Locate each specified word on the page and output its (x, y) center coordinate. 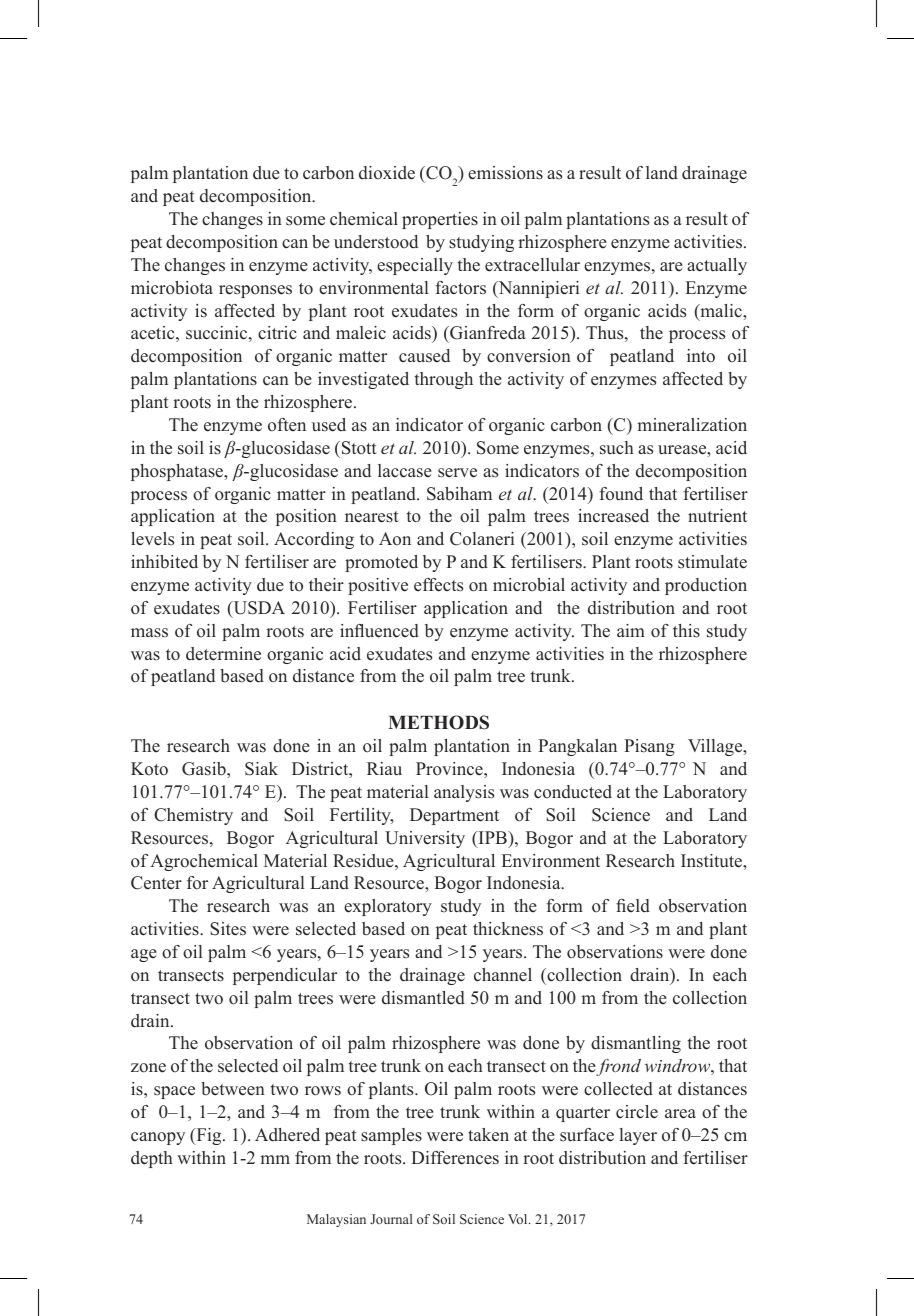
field (633, 906)
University (425, 839)
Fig (209, 1136)
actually (717, 266)
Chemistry (193, 816)
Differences (455, 1158)
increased (613, 516)
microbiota (172, 288)
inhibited (164, 562)
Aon (395, 539)
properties (440, 220)
